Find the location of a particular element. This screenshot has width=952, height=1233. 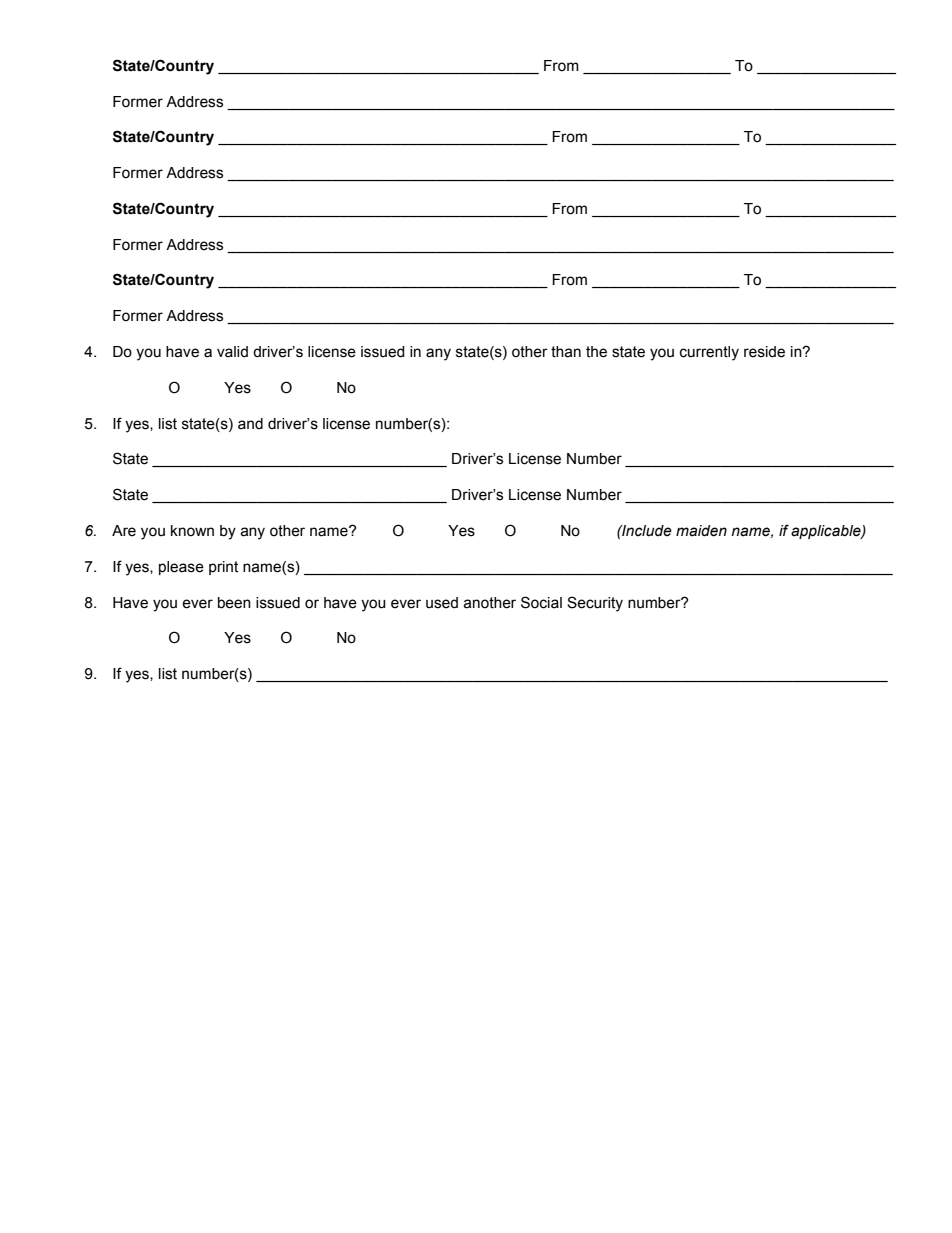

currently is located at coordinates (709, 353).
